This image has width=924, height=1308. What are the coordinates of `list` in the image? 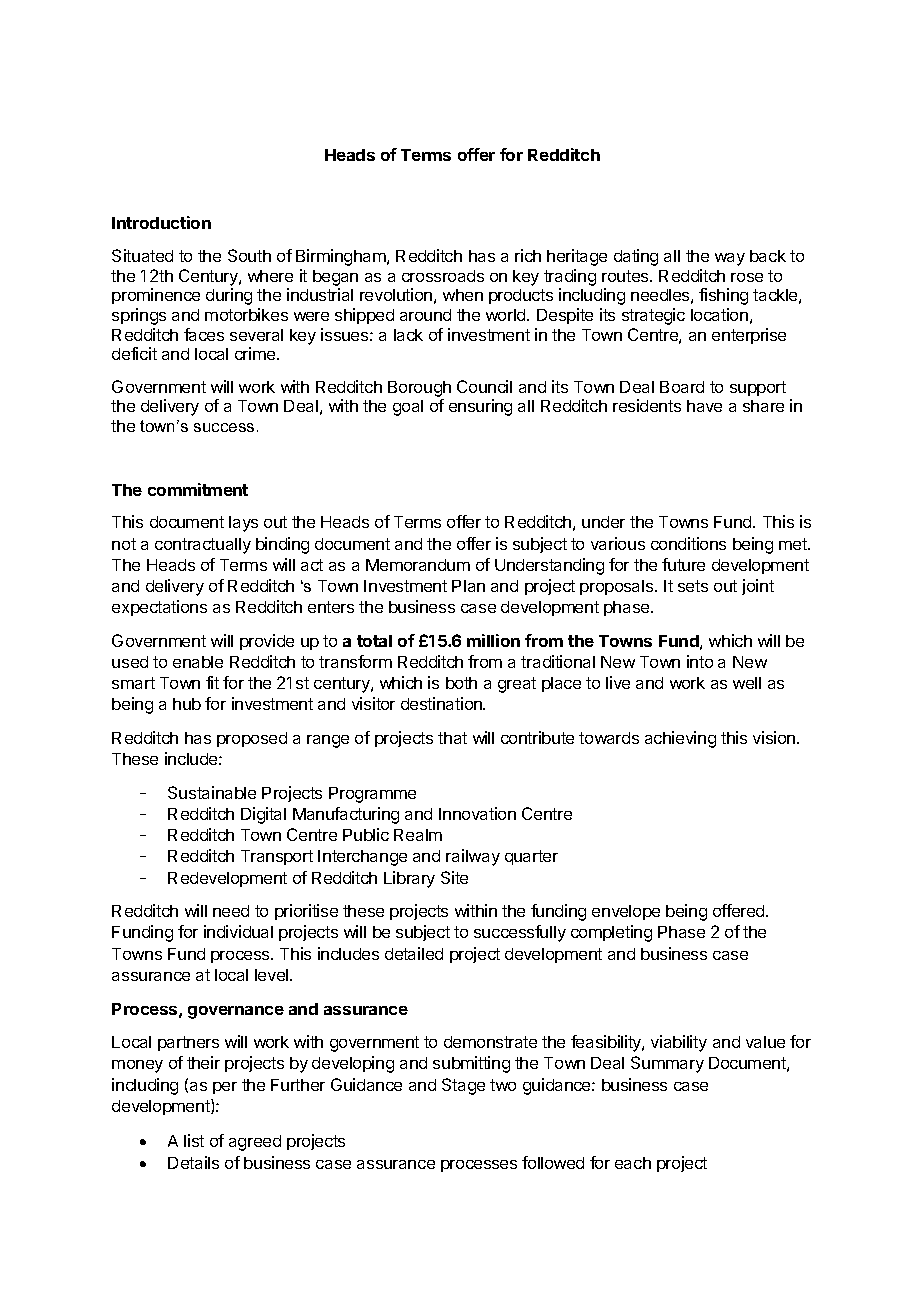 It's located at (194, 1140).
